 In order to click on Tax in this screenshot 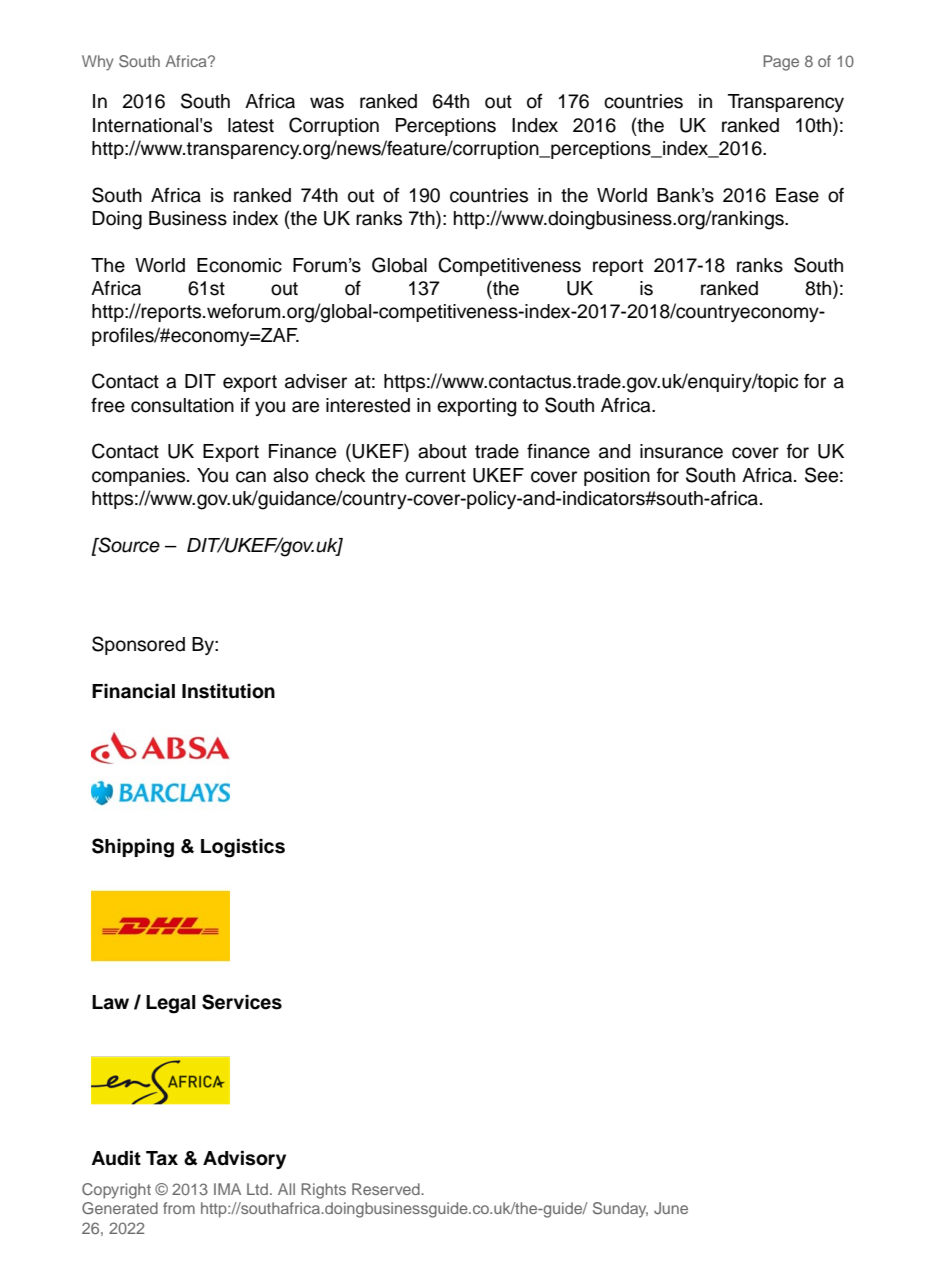, I will do `click(162, 1158)`.
